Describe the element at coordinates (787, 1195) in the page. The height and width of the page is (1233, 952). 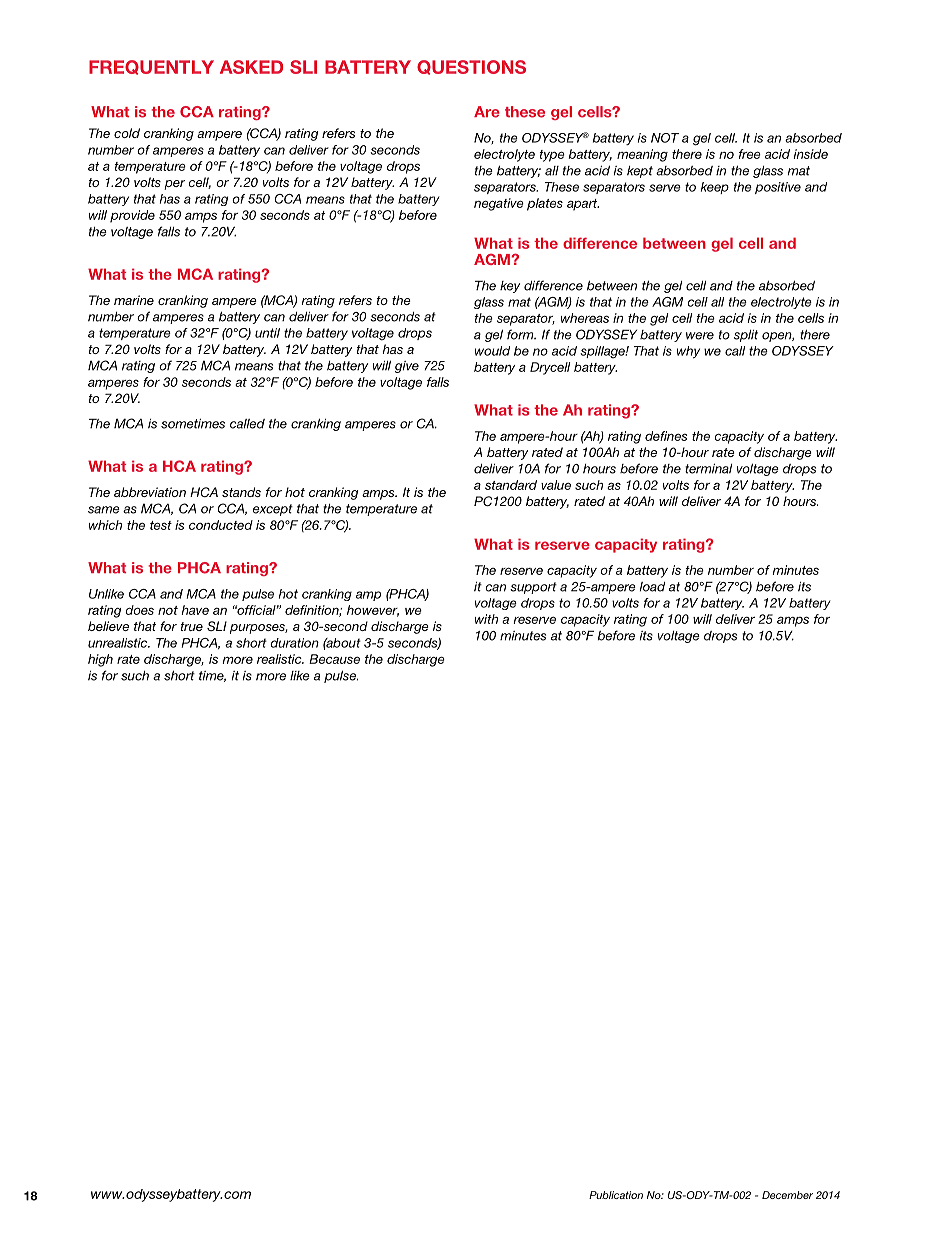
I see `December` at that location.
